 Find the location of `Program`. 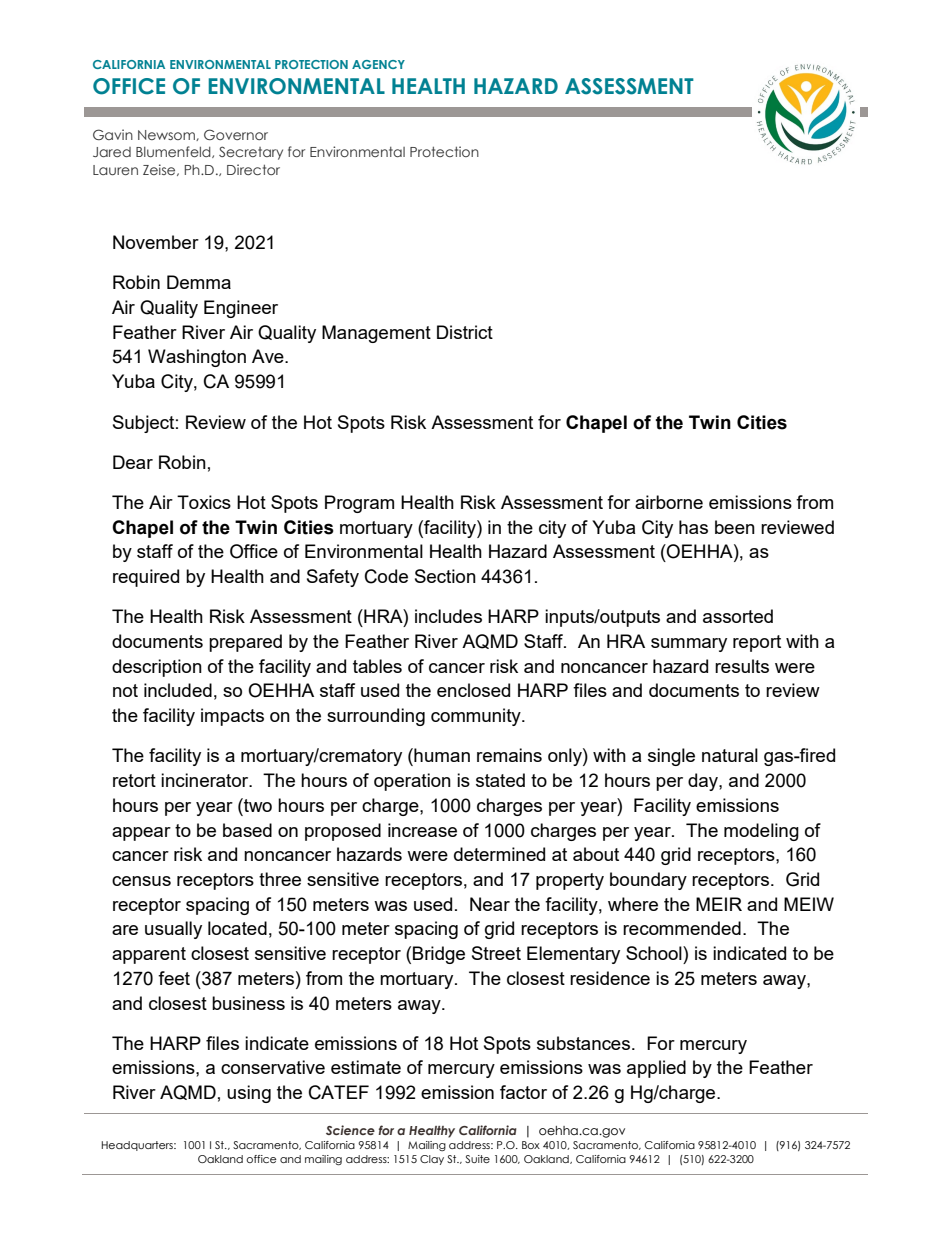

Program is located at coordinates (359, 504).
